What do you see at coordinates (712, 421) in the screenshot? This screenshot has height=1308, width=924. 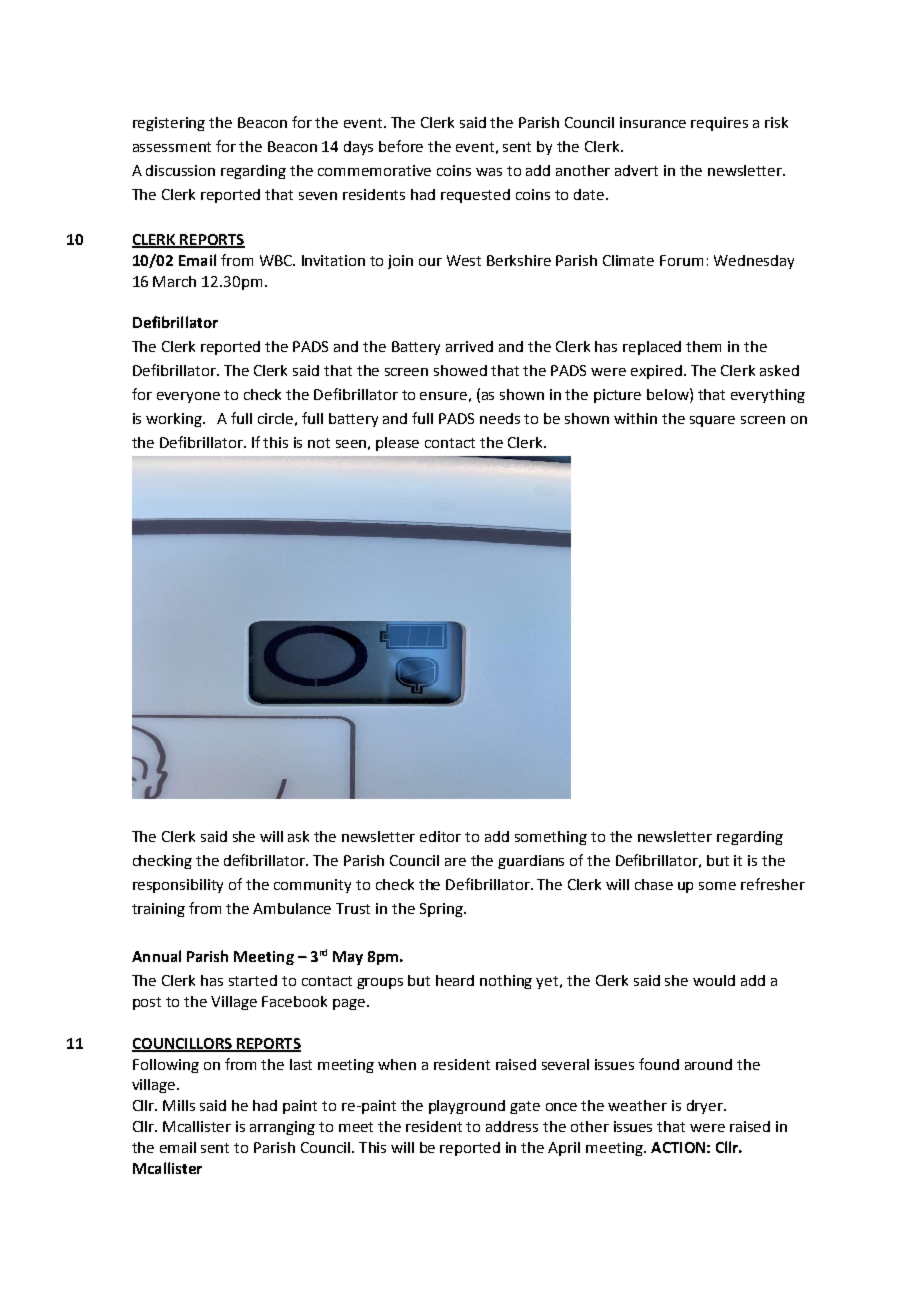 I see `square` at bounding box center [712, 421].
